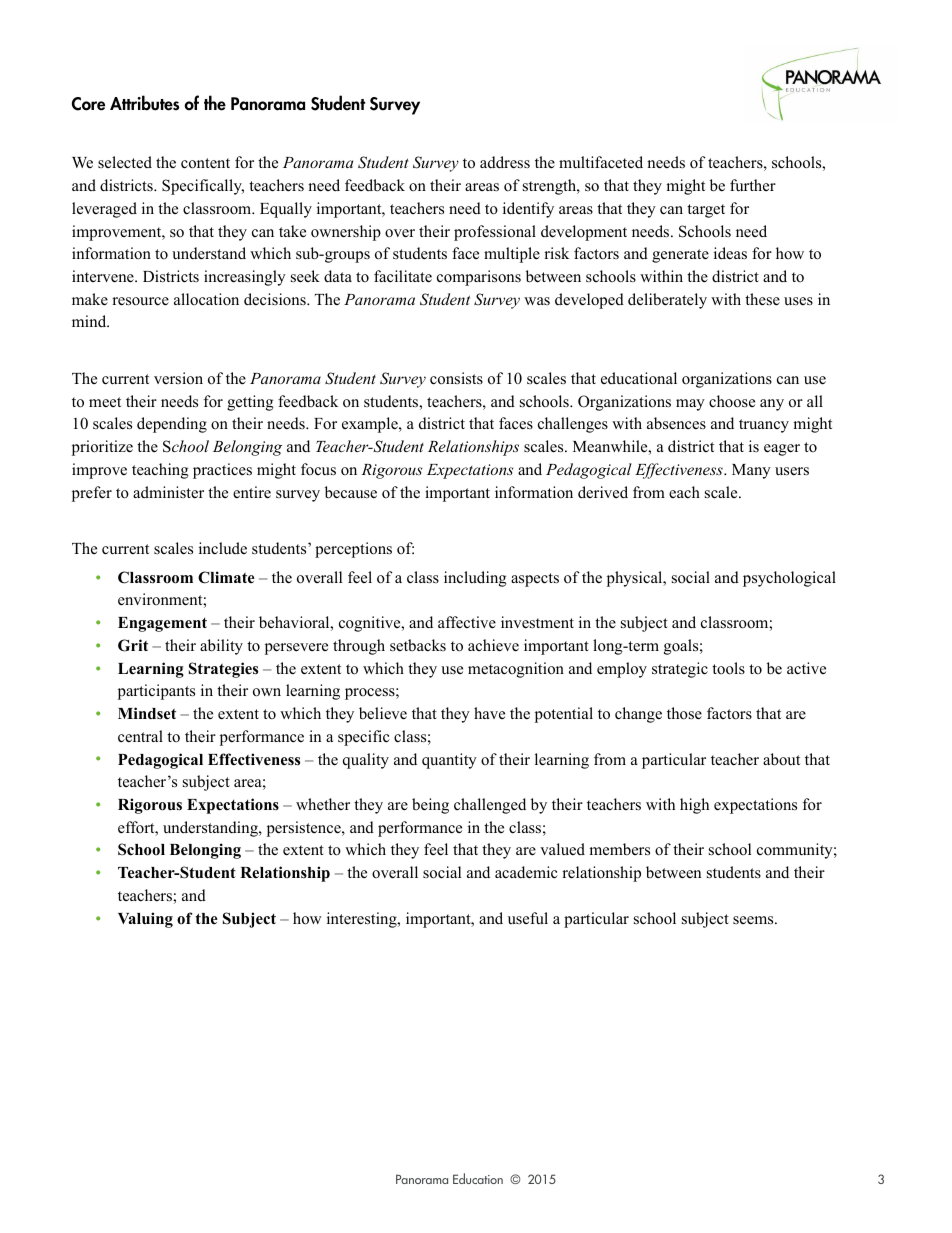  What do you see at coordinates (156, 692) in the screenshot?
I see `participants` at bounding box center [156, 692].
